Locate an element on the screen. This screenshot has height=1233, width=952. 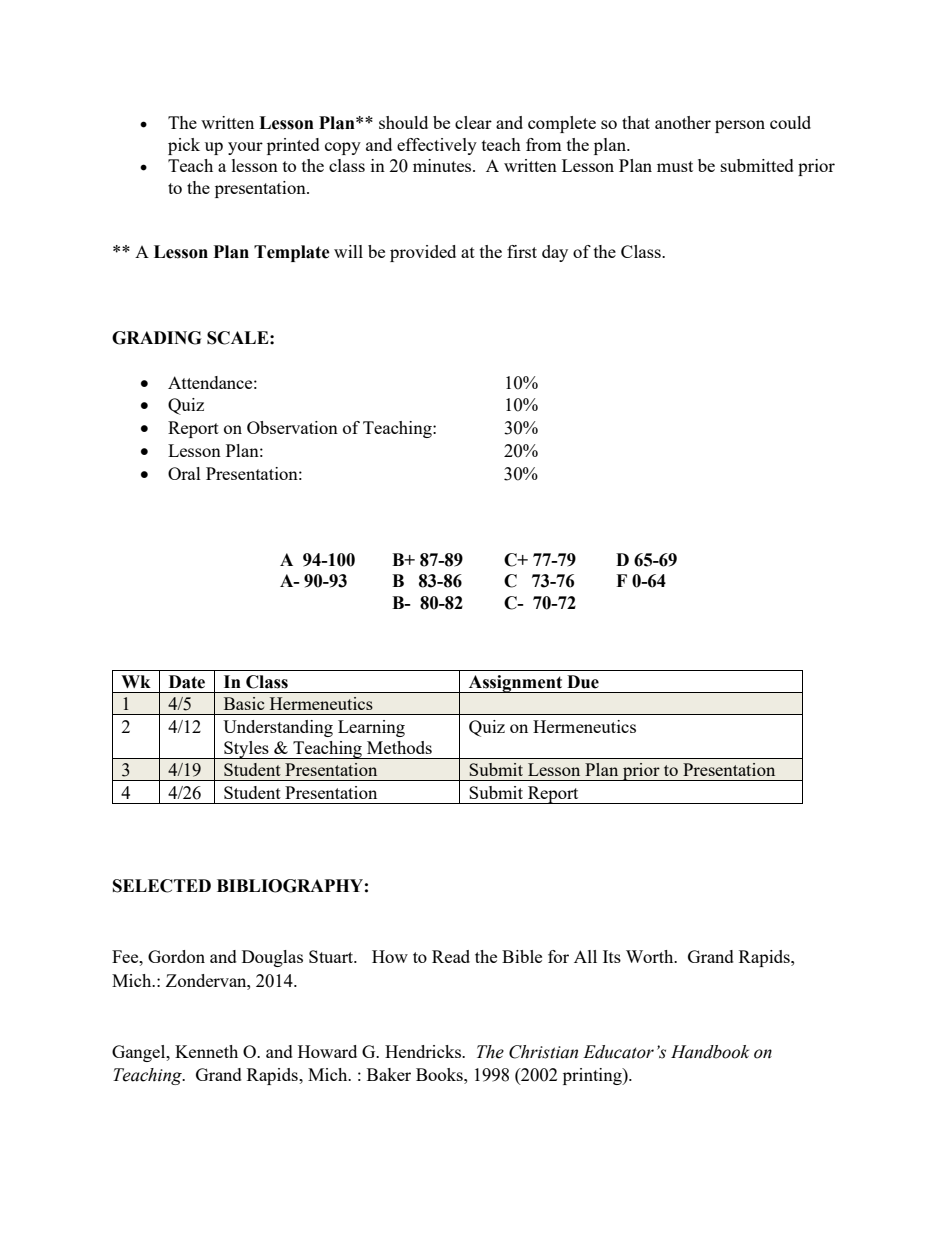
Oral is located at coordinates (184, 473).
